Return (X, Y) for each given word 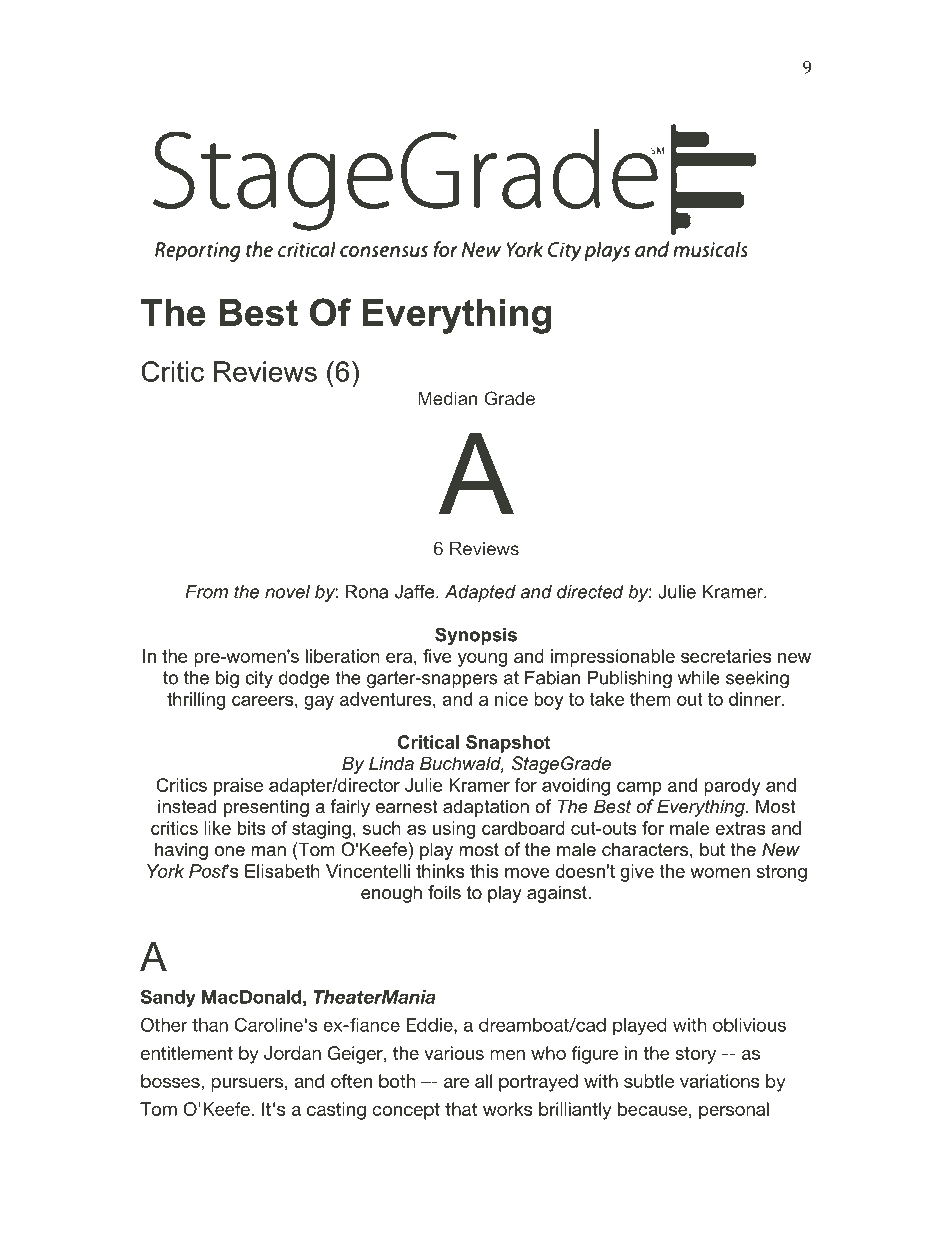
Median (447, 398)
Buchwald (462, 764)
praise (238, 787)
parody (732, 787)
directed (590, 592)
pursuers (247, 1085)
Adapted (480, 593)
